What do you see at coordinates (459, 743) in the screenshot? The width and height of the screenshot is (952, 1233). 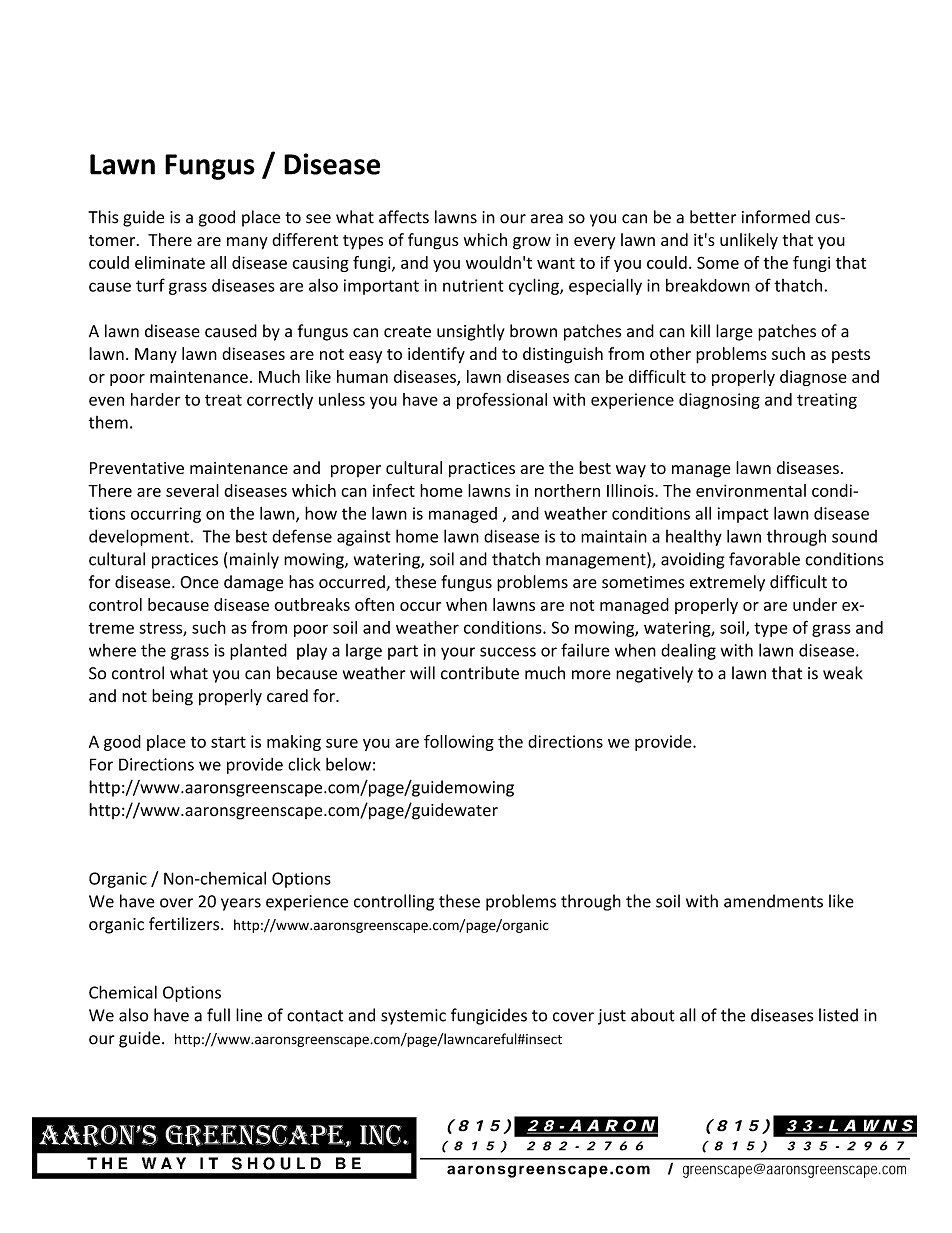 I see `following` at bounding box center [459, 743].
